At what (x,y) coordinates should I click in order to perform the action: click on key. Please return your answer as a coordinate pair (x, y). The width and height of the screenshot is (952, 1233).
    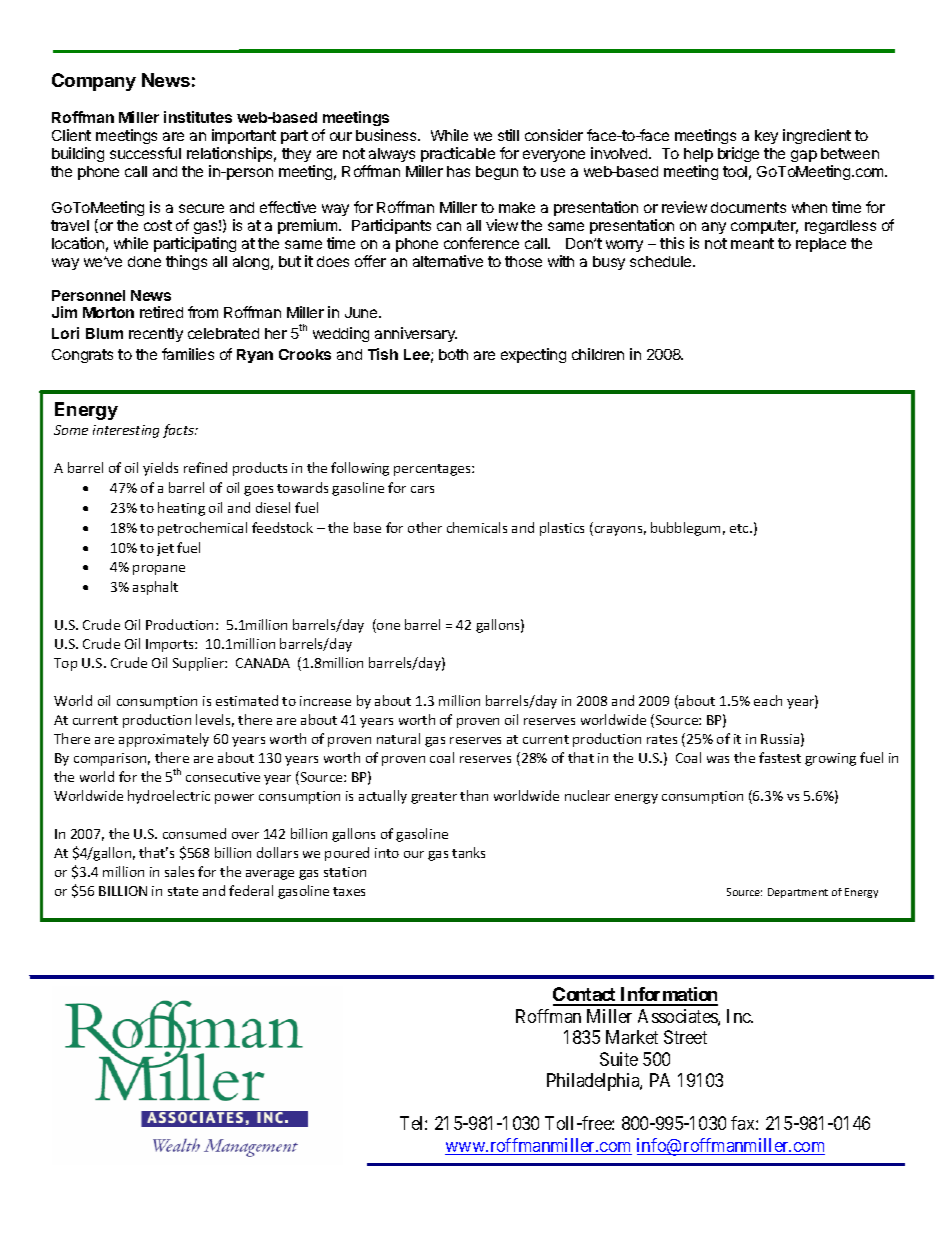
    Looking at the image, I should click on (766, 137).
